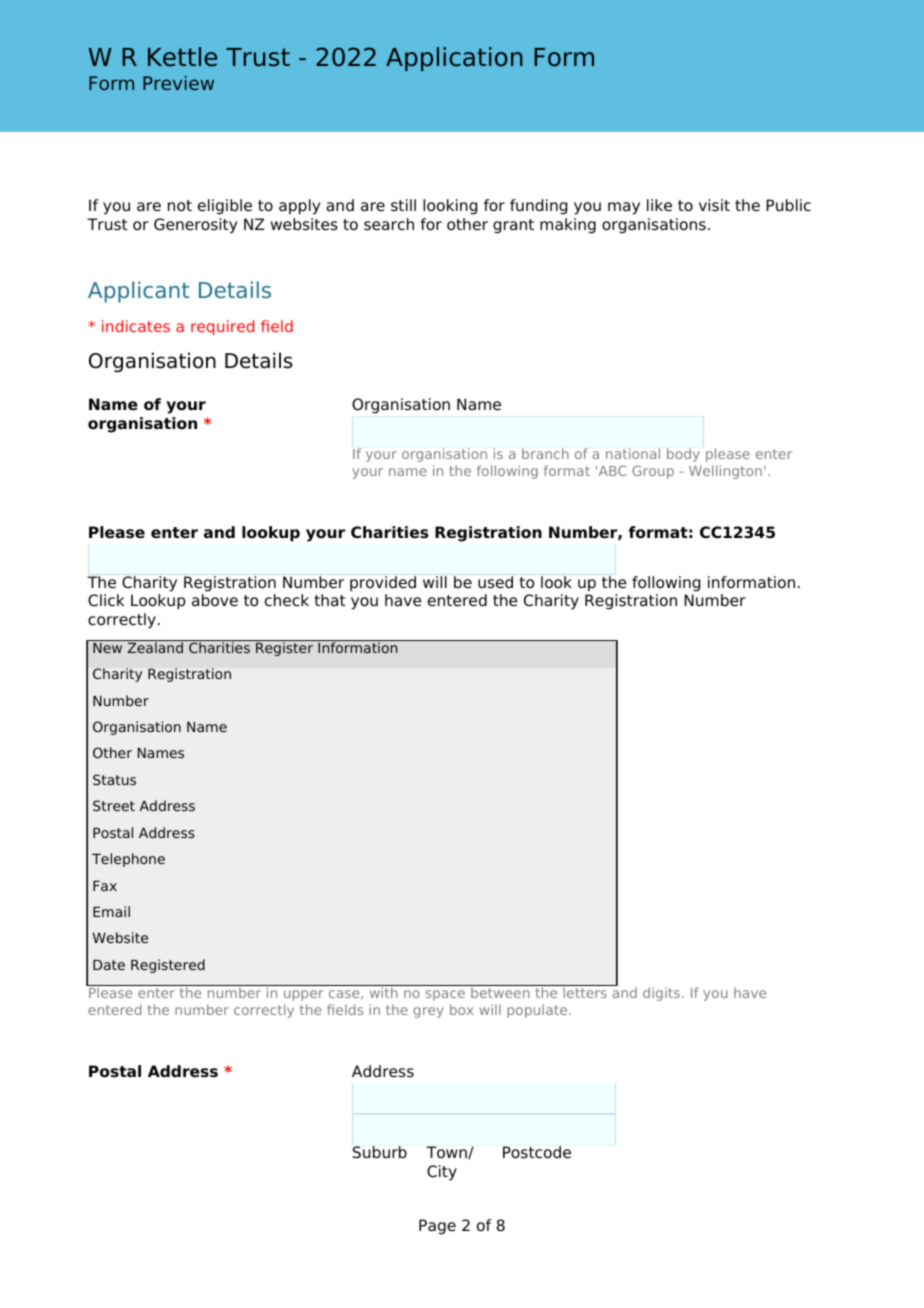  What do you see at coordinates (545, 453) in the image?
I see `branch` at bounding box center [545, 453].
